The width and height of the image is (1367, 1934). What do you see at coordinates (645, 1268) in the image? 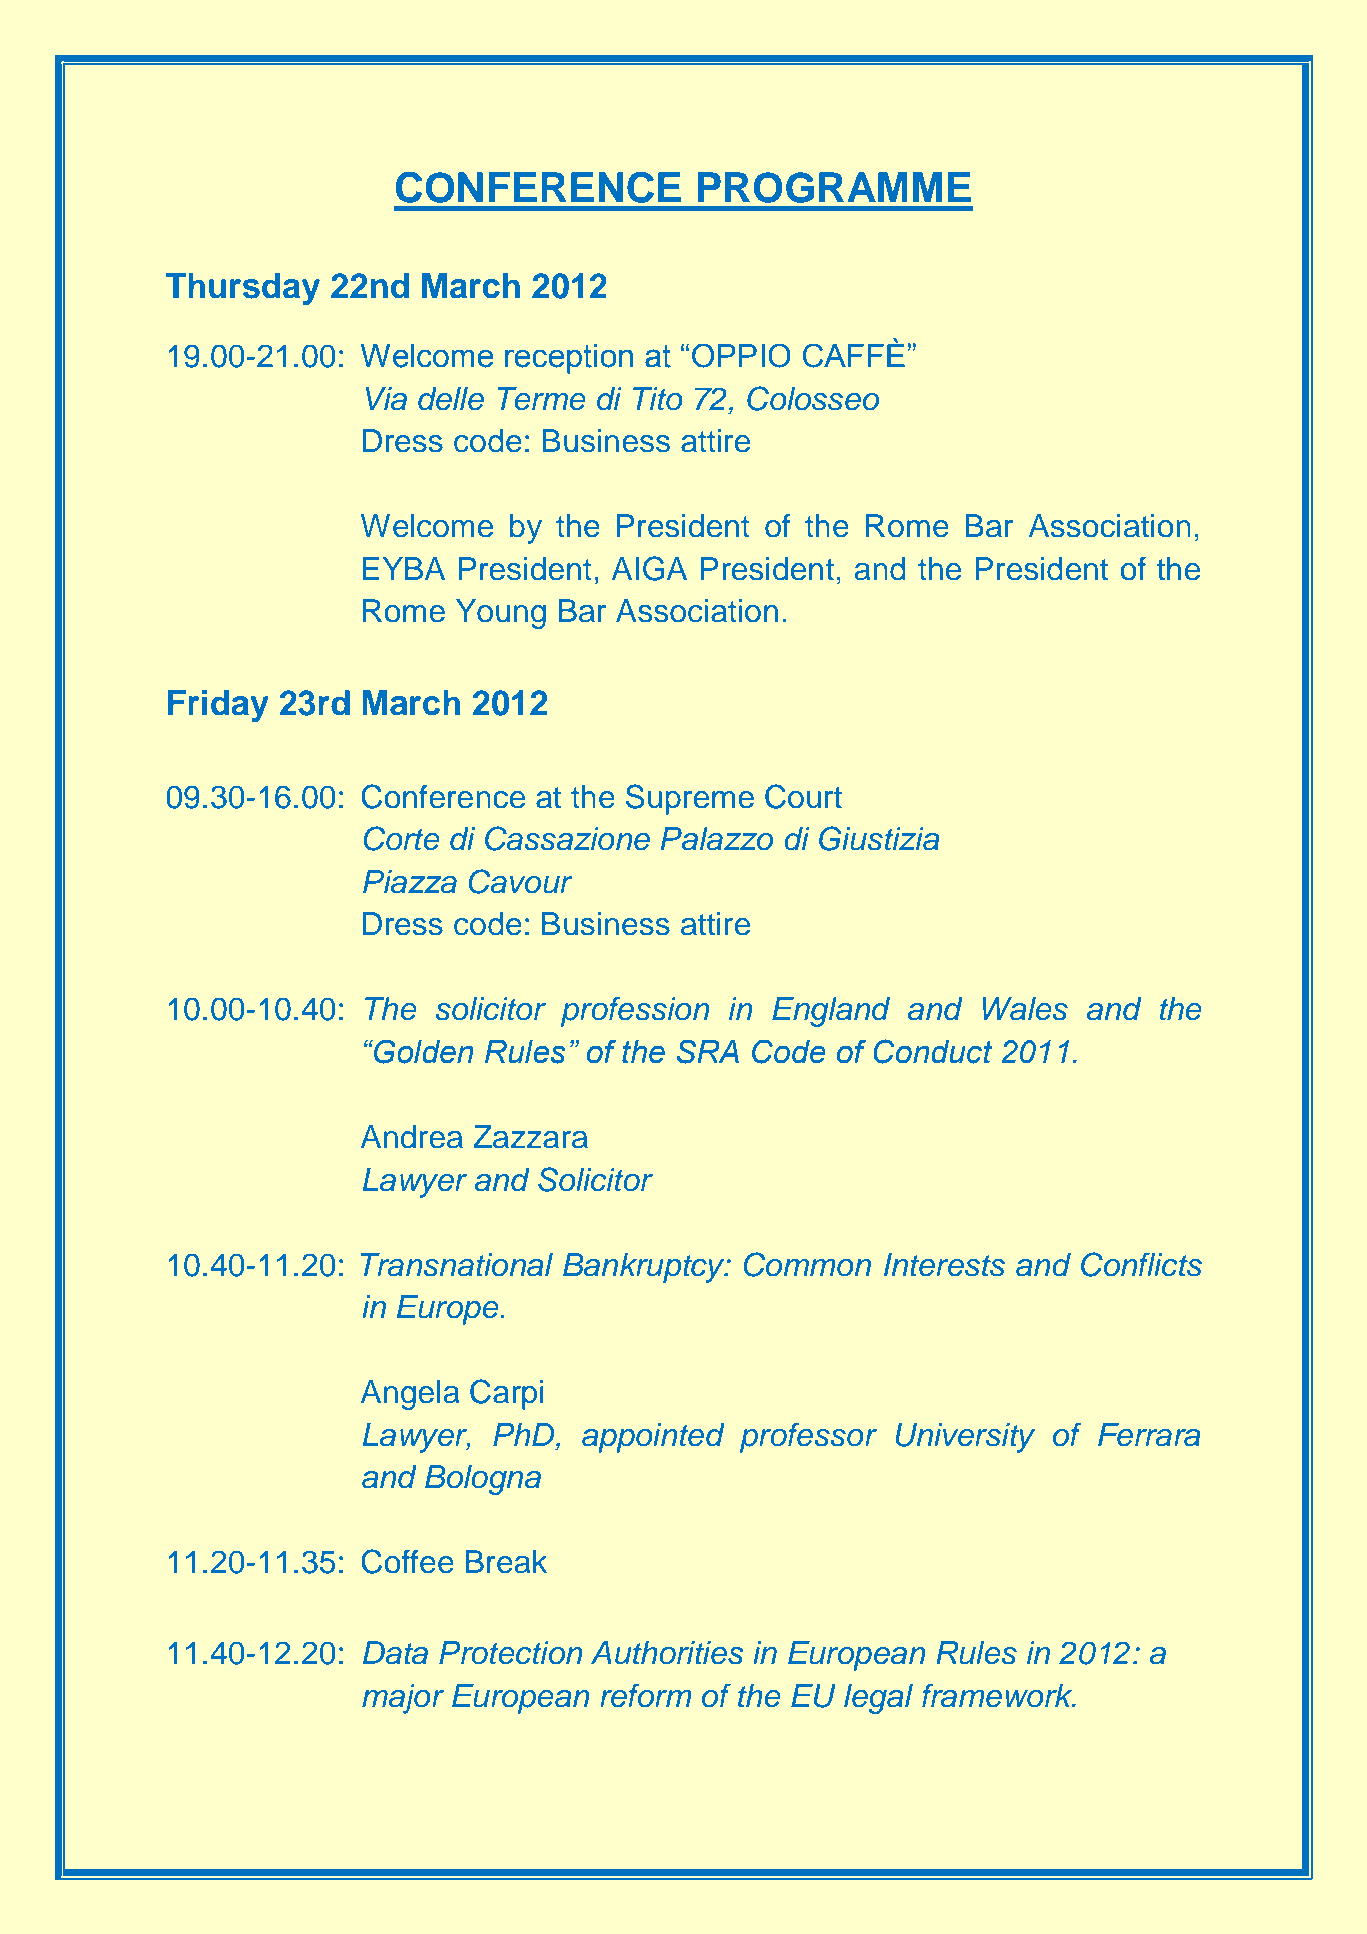
I see `Bankruptcy` at bounding box center [645, 1268].
